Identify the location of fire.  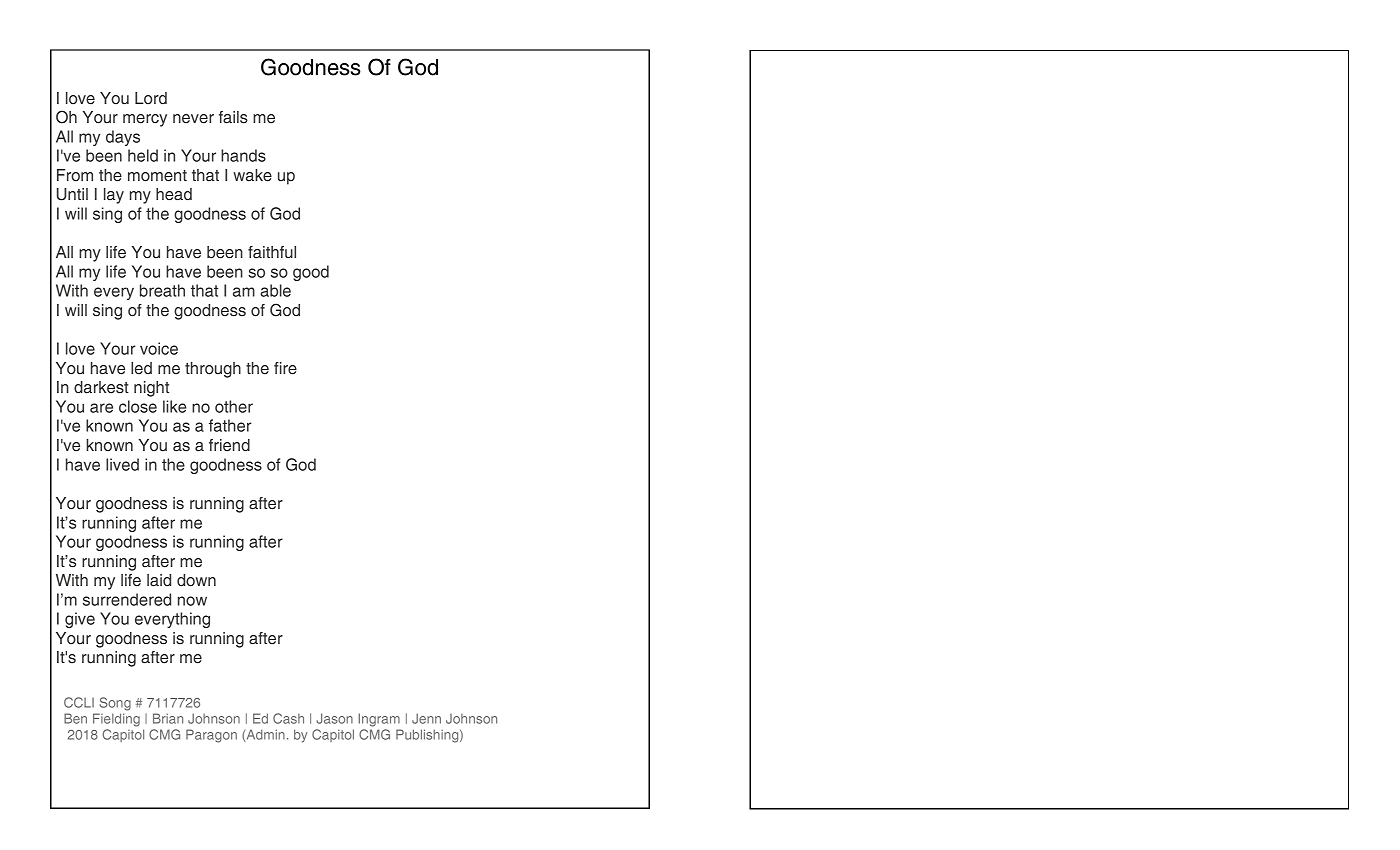
(285, 368).
